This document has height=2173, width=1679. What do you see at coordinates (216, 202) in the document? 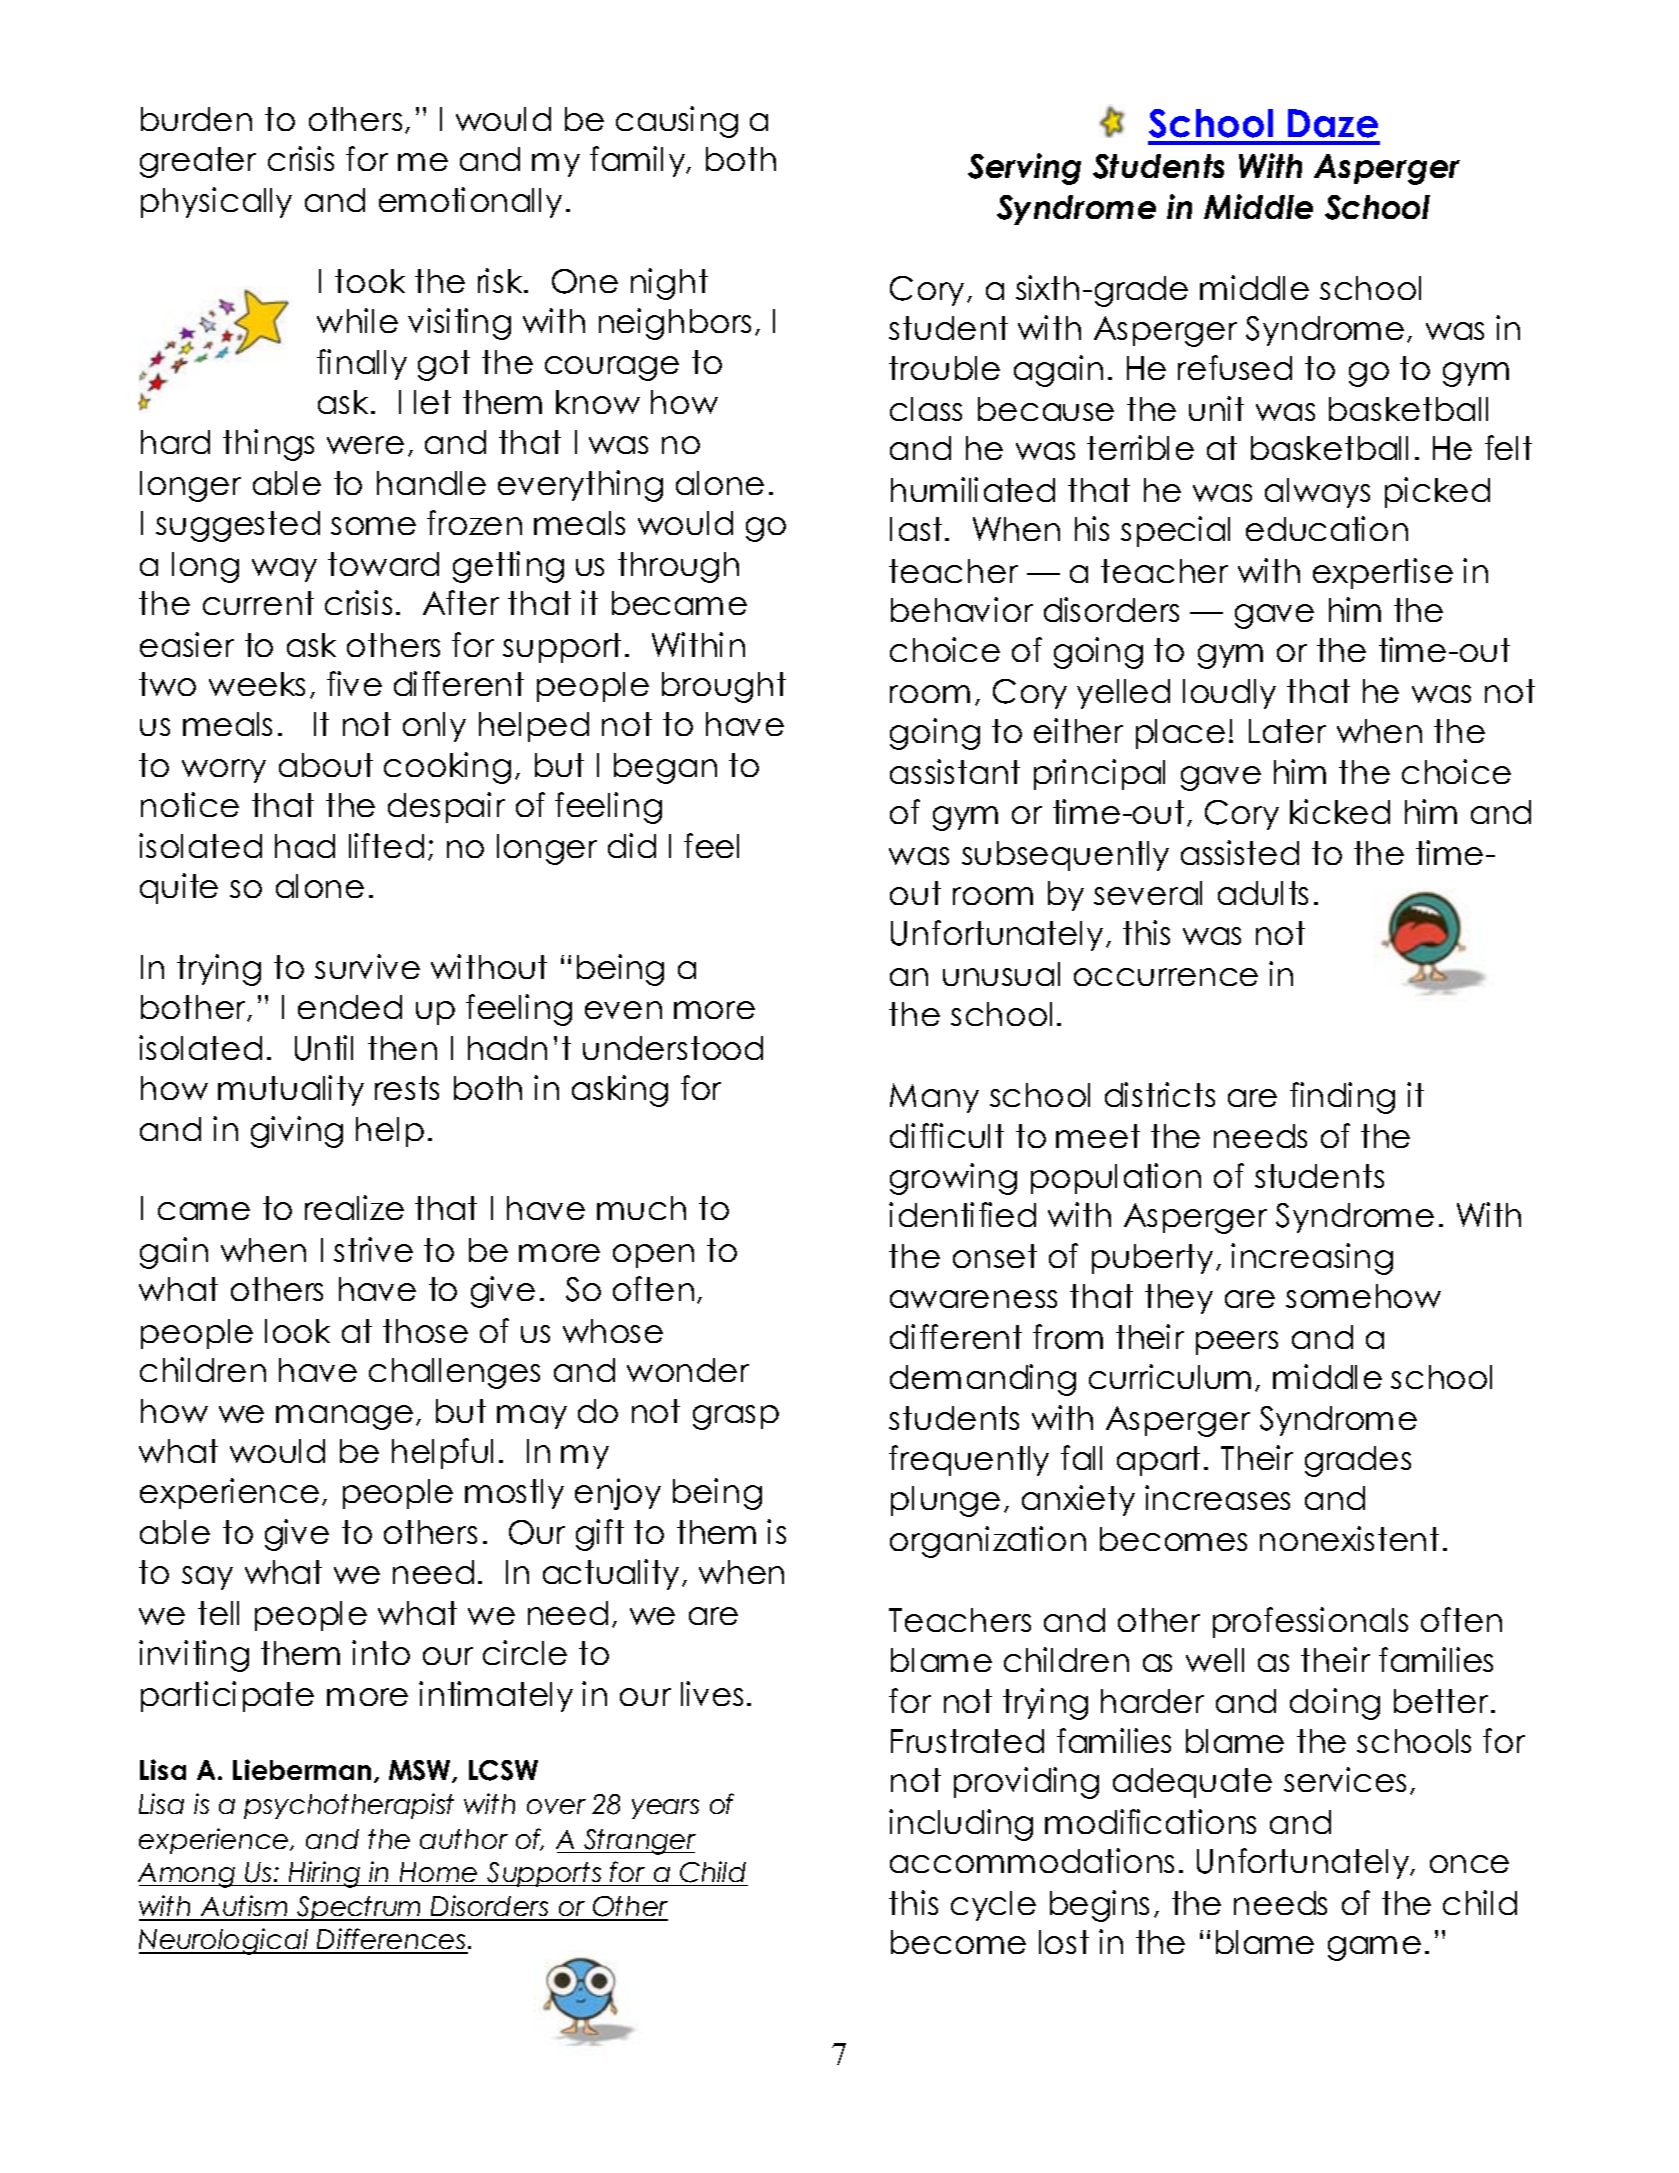
I see `physically` at bounding box center [216, 202].
